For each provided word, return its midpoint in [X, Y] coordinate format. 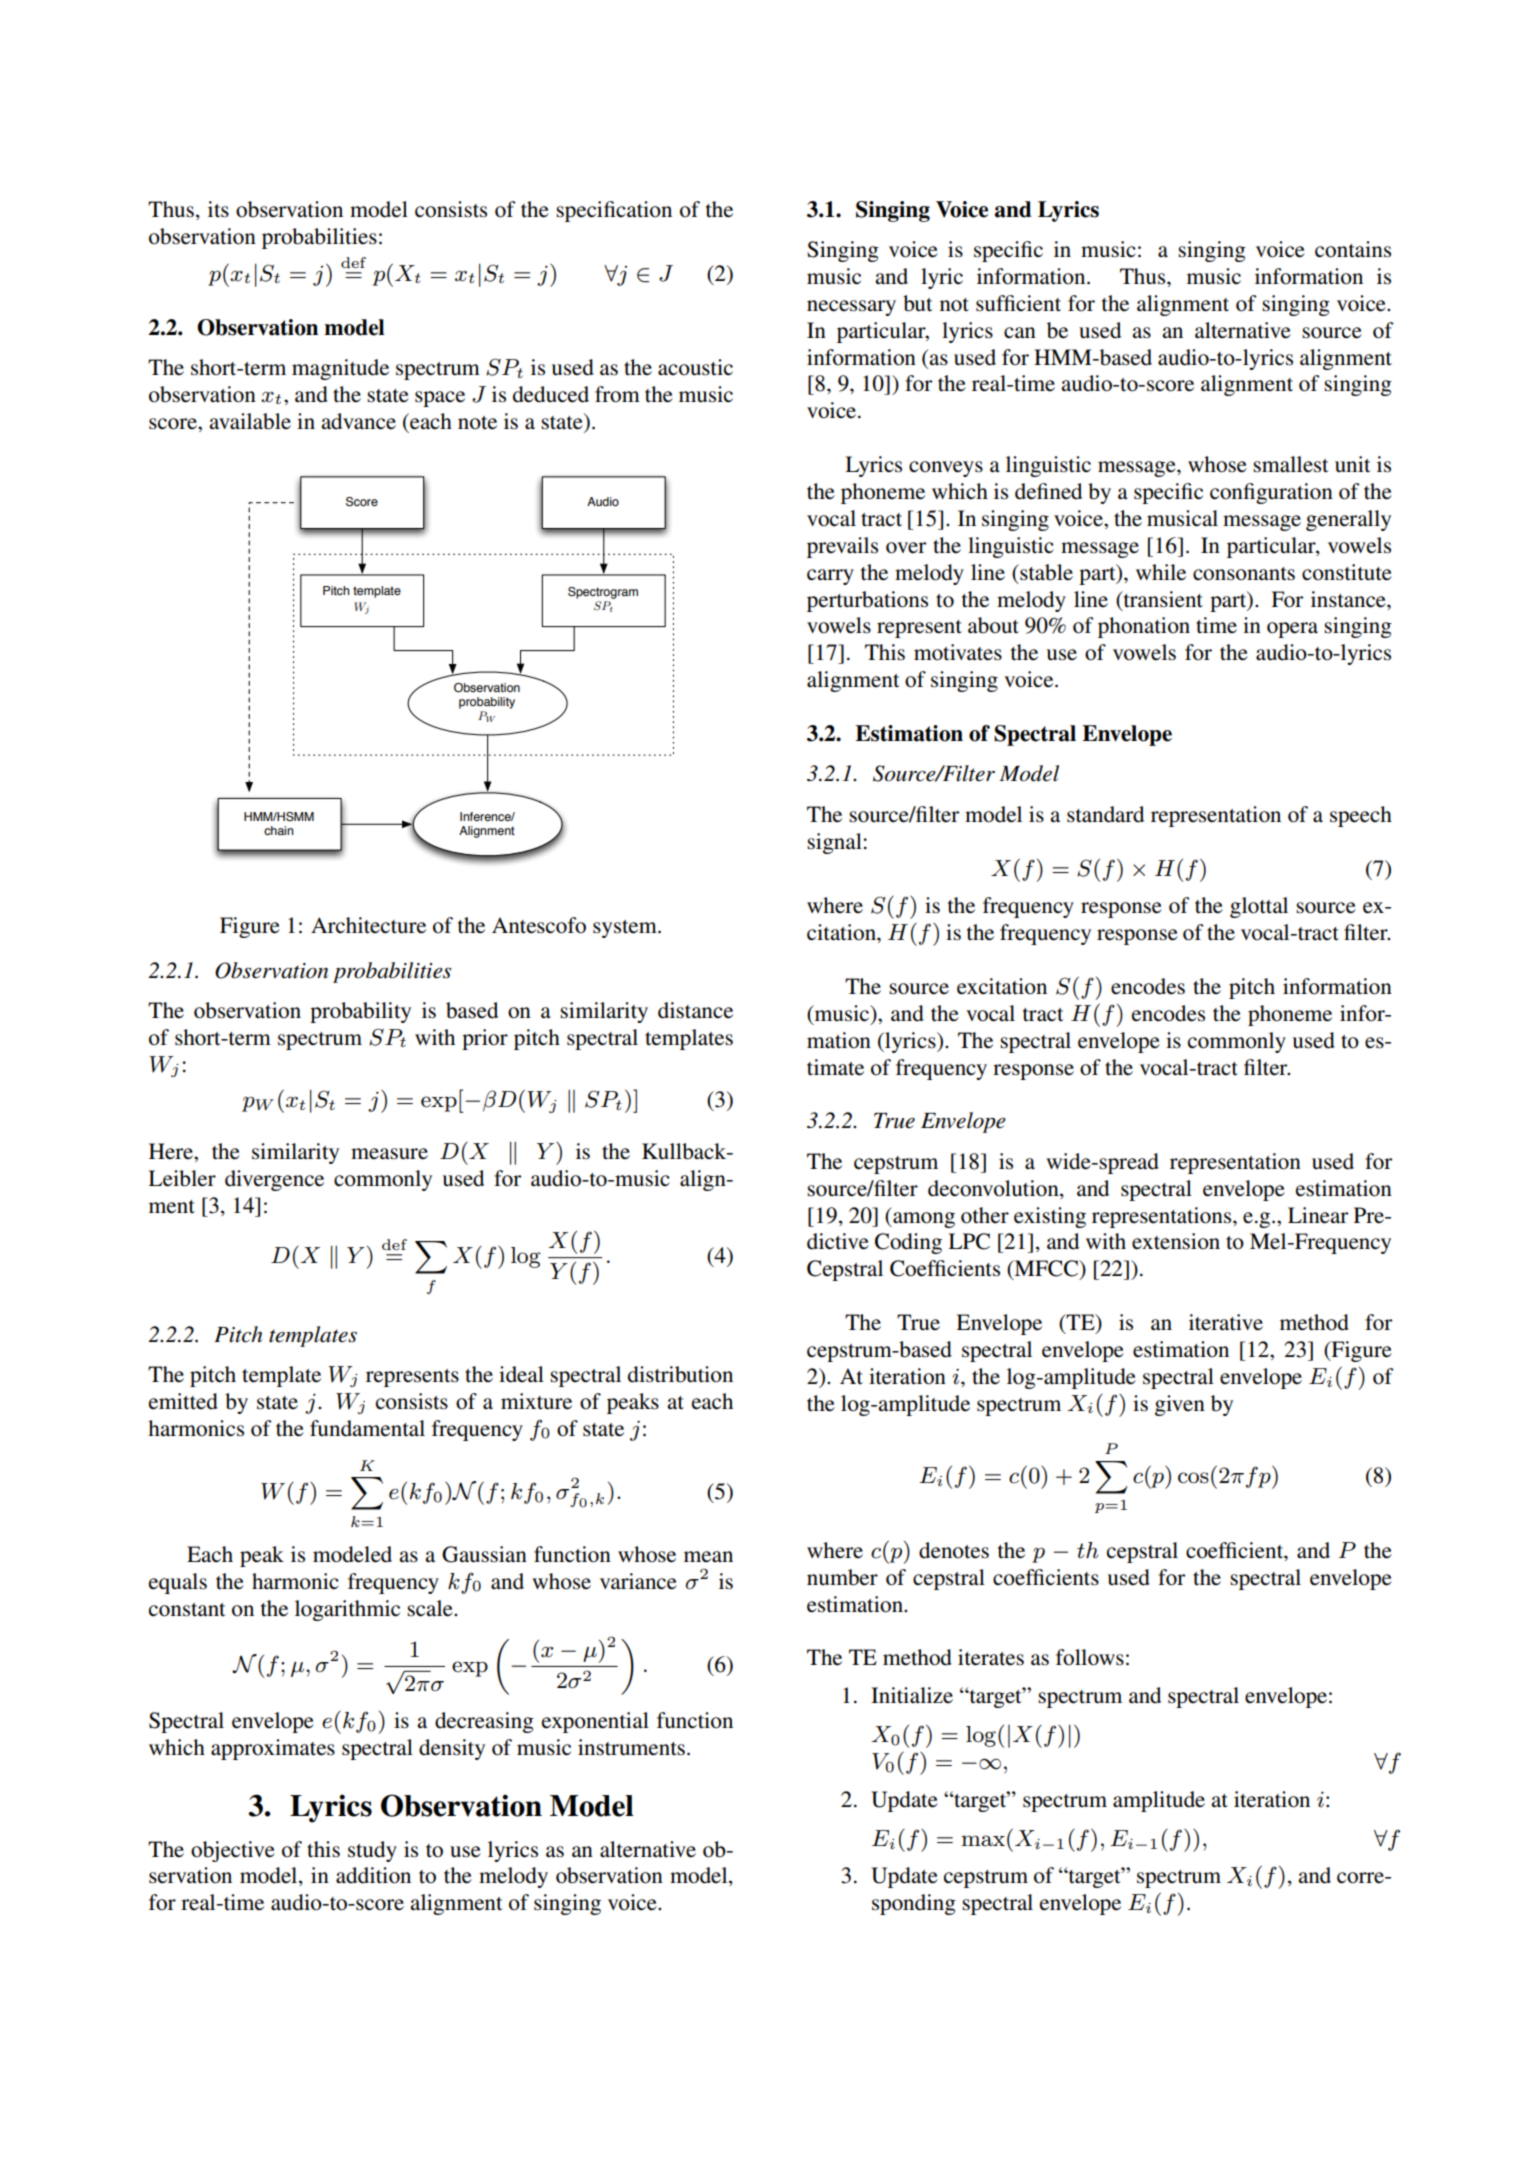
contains [1353, 249]
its [218, 209]
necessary [851, 308]
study [372, 1851]
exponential [595, 1722]
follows [1090, 1657]
